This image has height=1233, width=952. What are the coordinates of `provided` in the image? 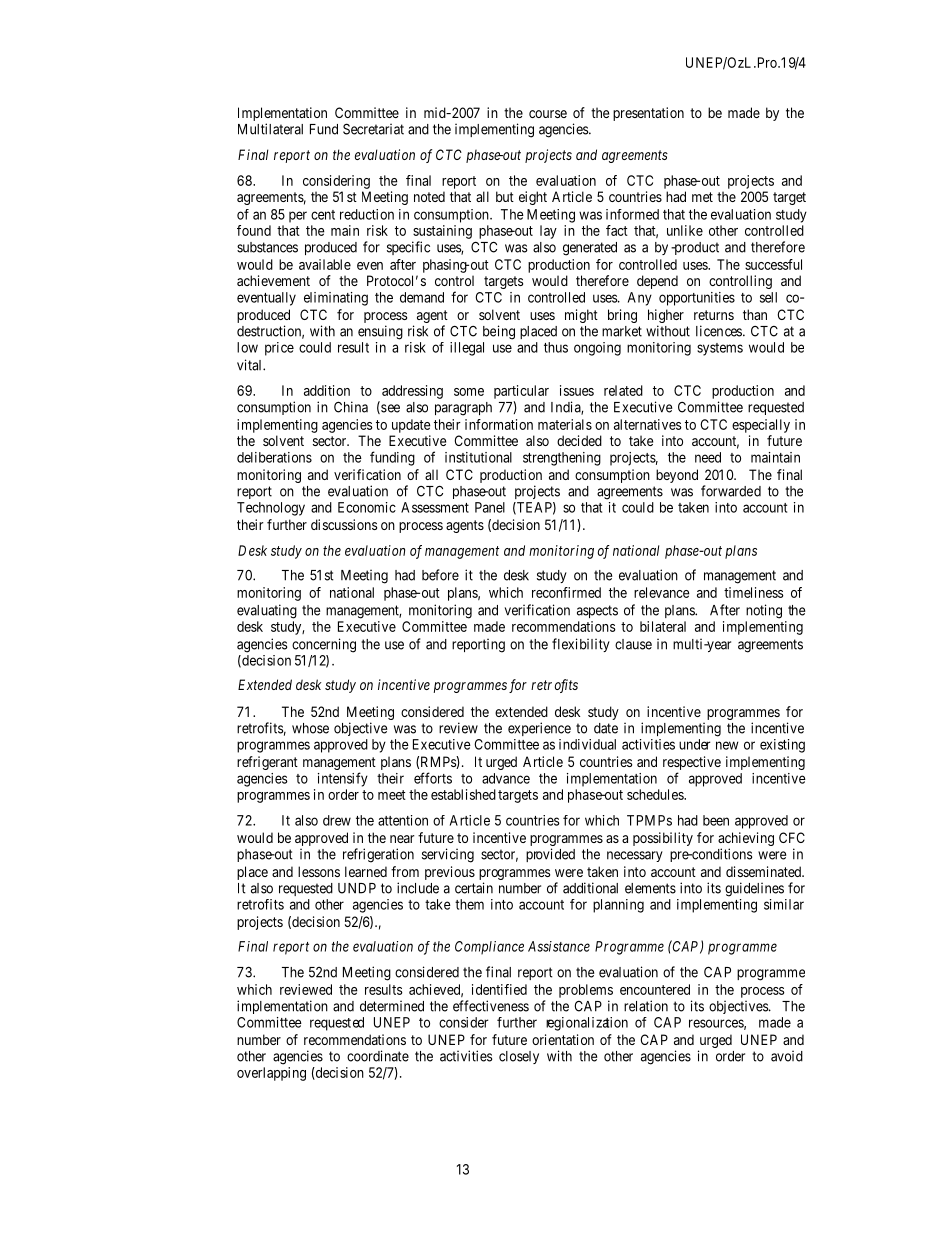 It's located at (550, 855).
